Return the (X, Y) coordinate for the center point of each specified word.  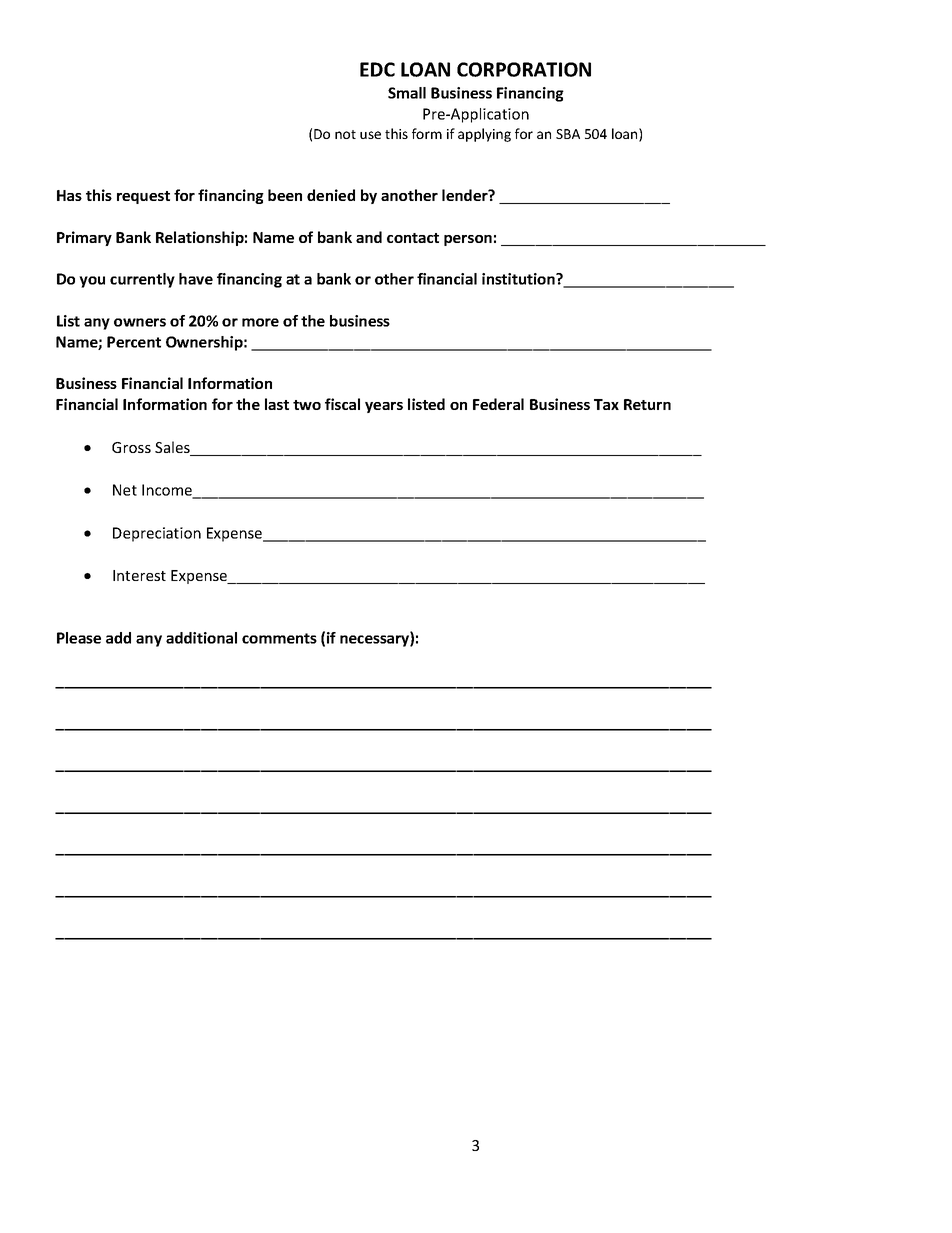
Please (79, 638)
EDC (377, 69)
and (369, 237)
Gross (131, 447)
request (143, 197)
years (384, 407)
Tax (606, 404)
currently (142, 280)
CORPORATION (524, 69)
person (468, 240)
